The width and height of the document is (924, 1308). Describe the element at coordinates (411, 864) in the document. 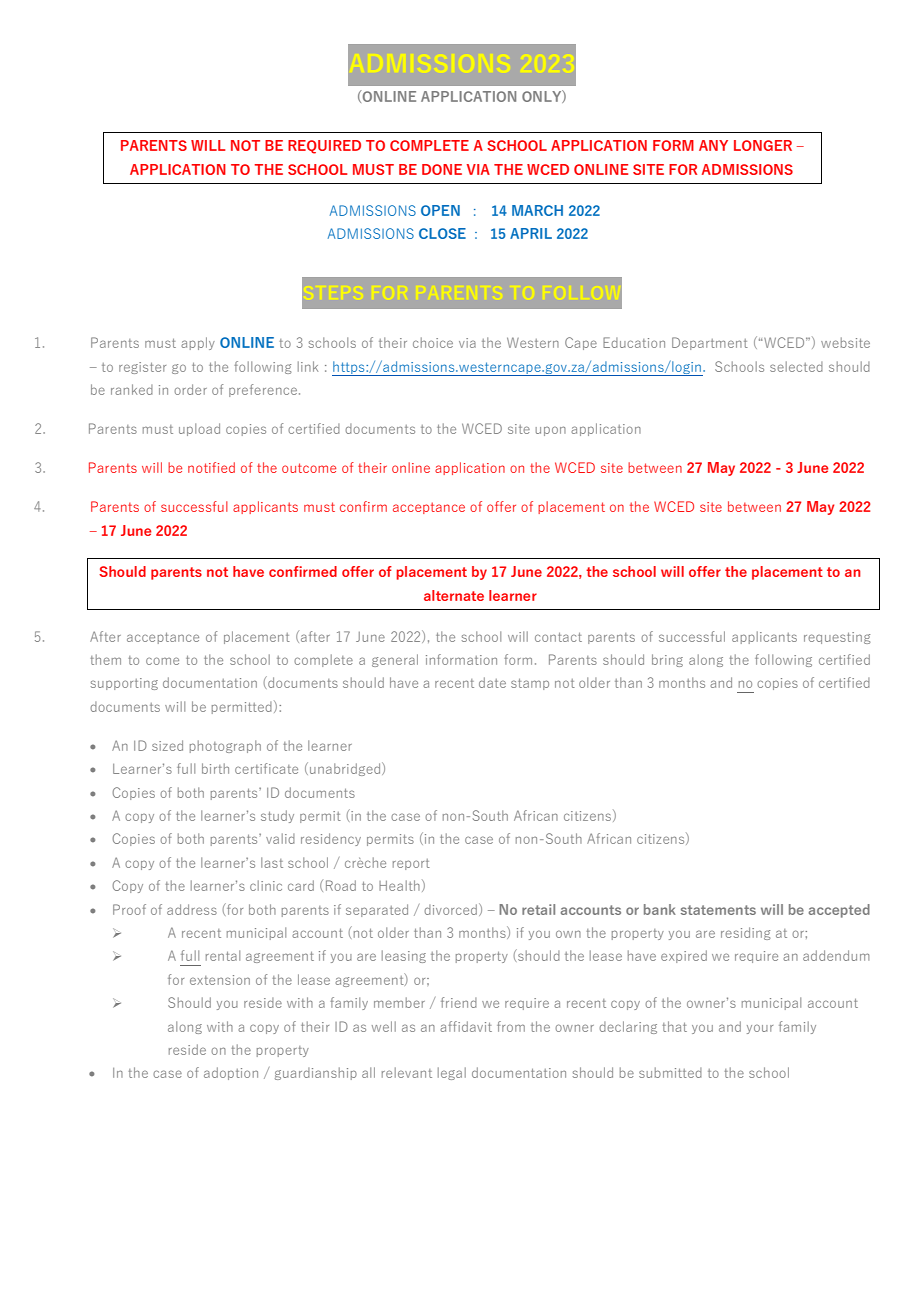

I see `report` at that location.
